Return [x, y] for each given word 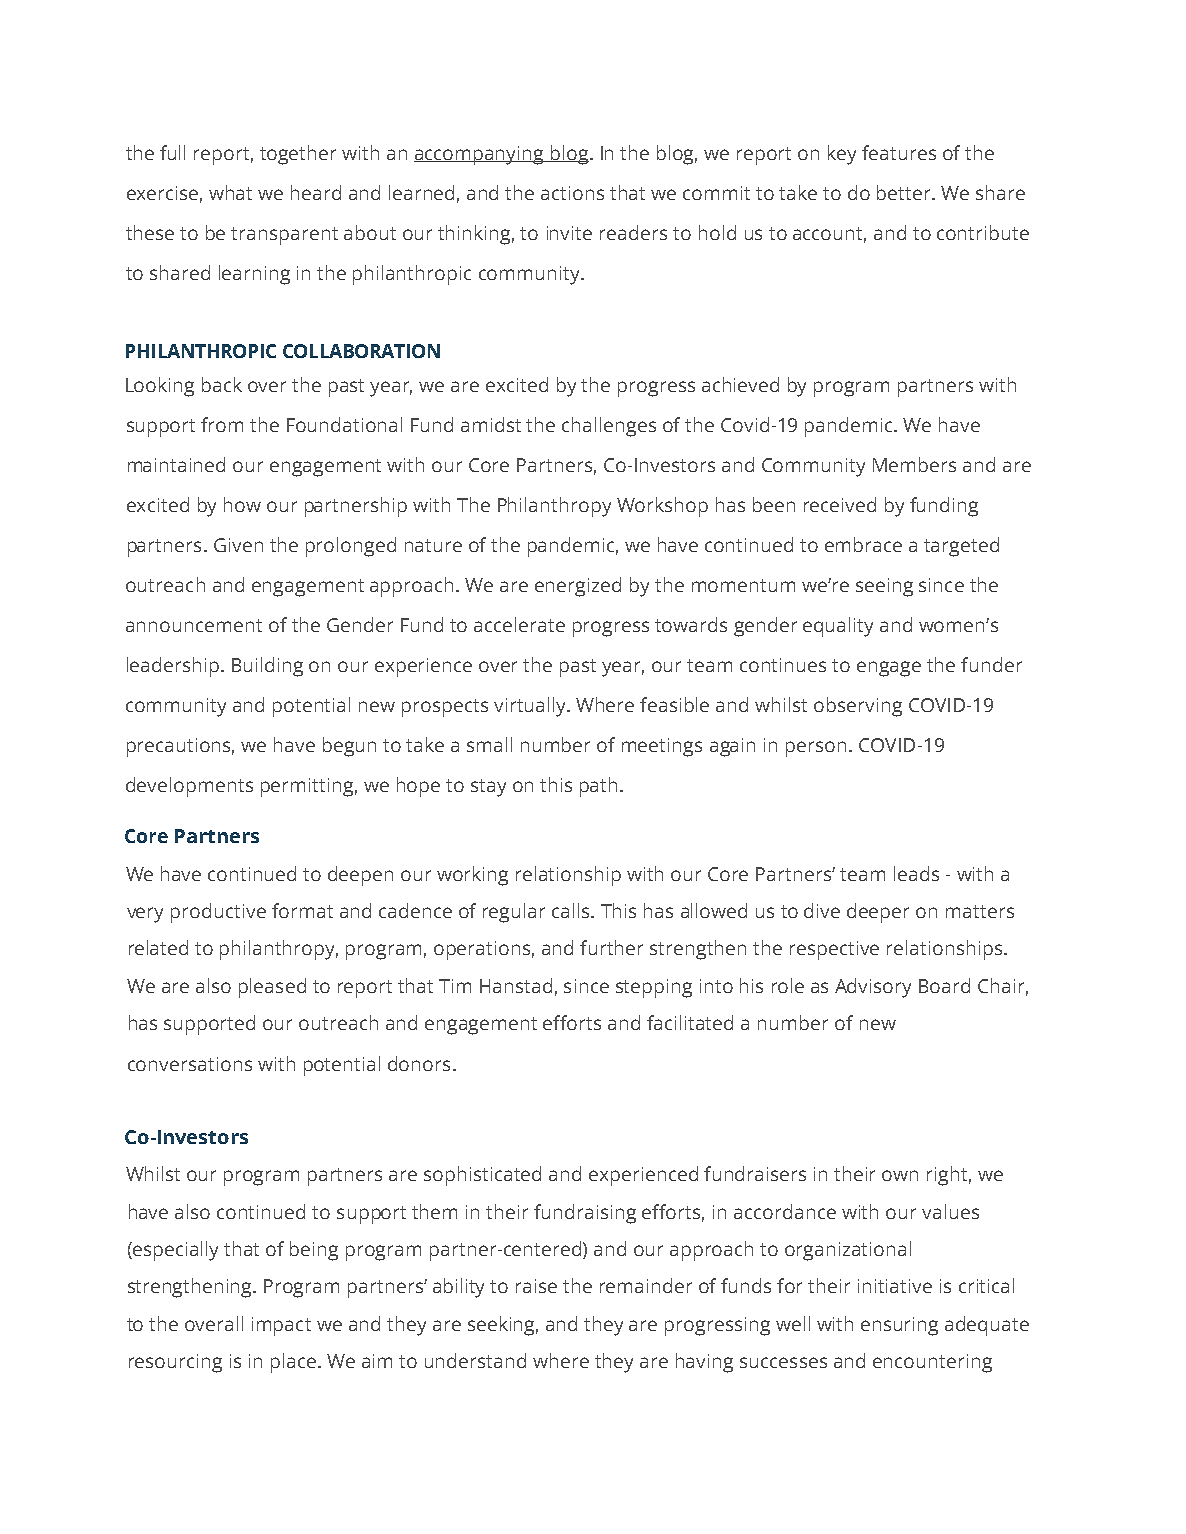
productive [218, 913]
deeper [878, 913]
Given [238, 545]
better [905, 192]
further [611, 947]
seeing [884, 587]
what [230, 192]
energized [578, 587]
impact [281, 1326]
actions [572, 193]
